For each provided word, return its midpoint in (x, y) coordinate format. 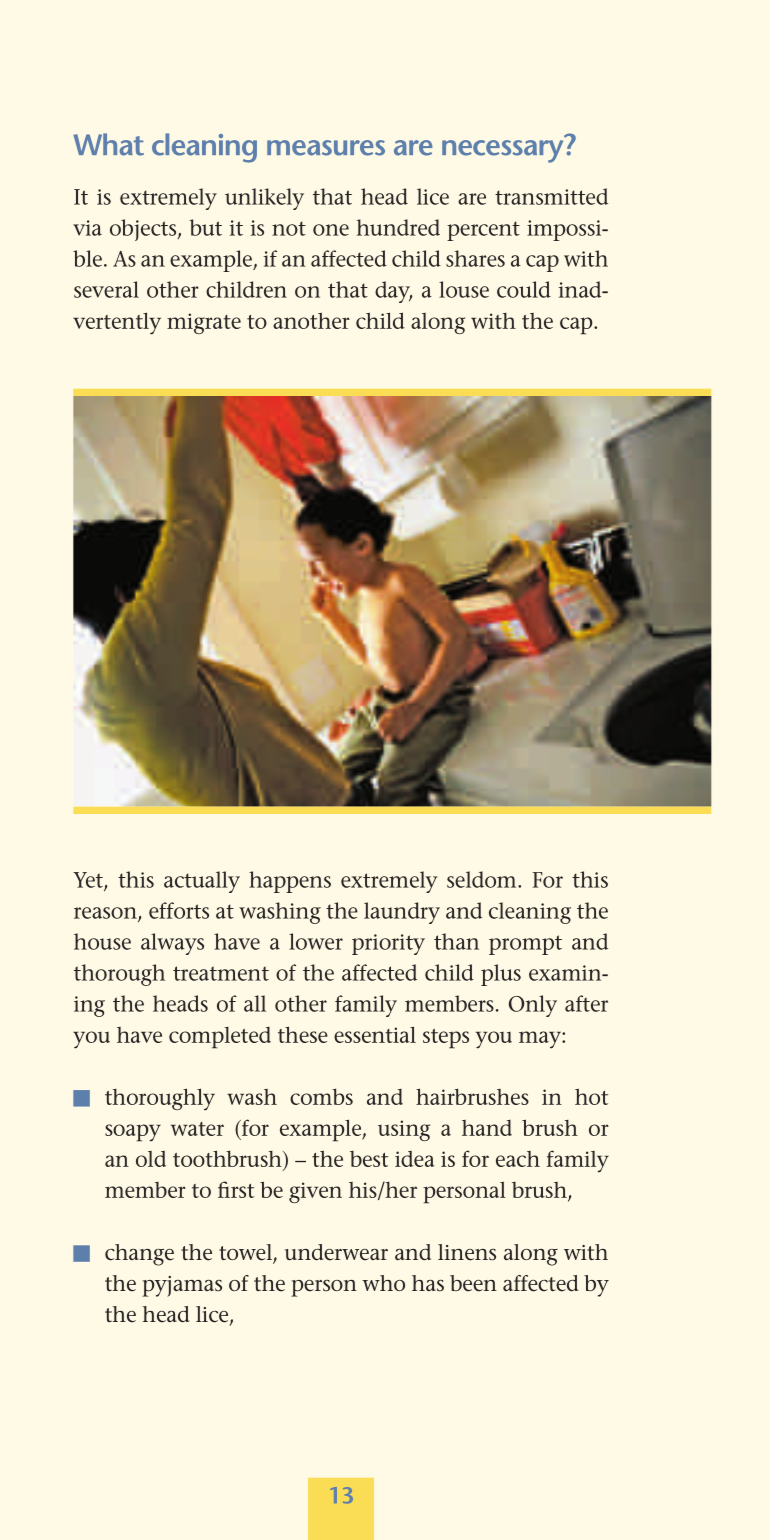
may (541, 1040)
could (524, 289)
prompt (525, 945)
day (393, 292)
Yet (89, 881)
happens (290, 882)
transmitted (551, 196)
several (106, 289)
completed (220, 1038)
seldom (483, 879)
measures (326, 148)
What (108, 144)
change (139, 1255)
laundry (402, 913)
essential (375, 1034)
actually (202, 882)
